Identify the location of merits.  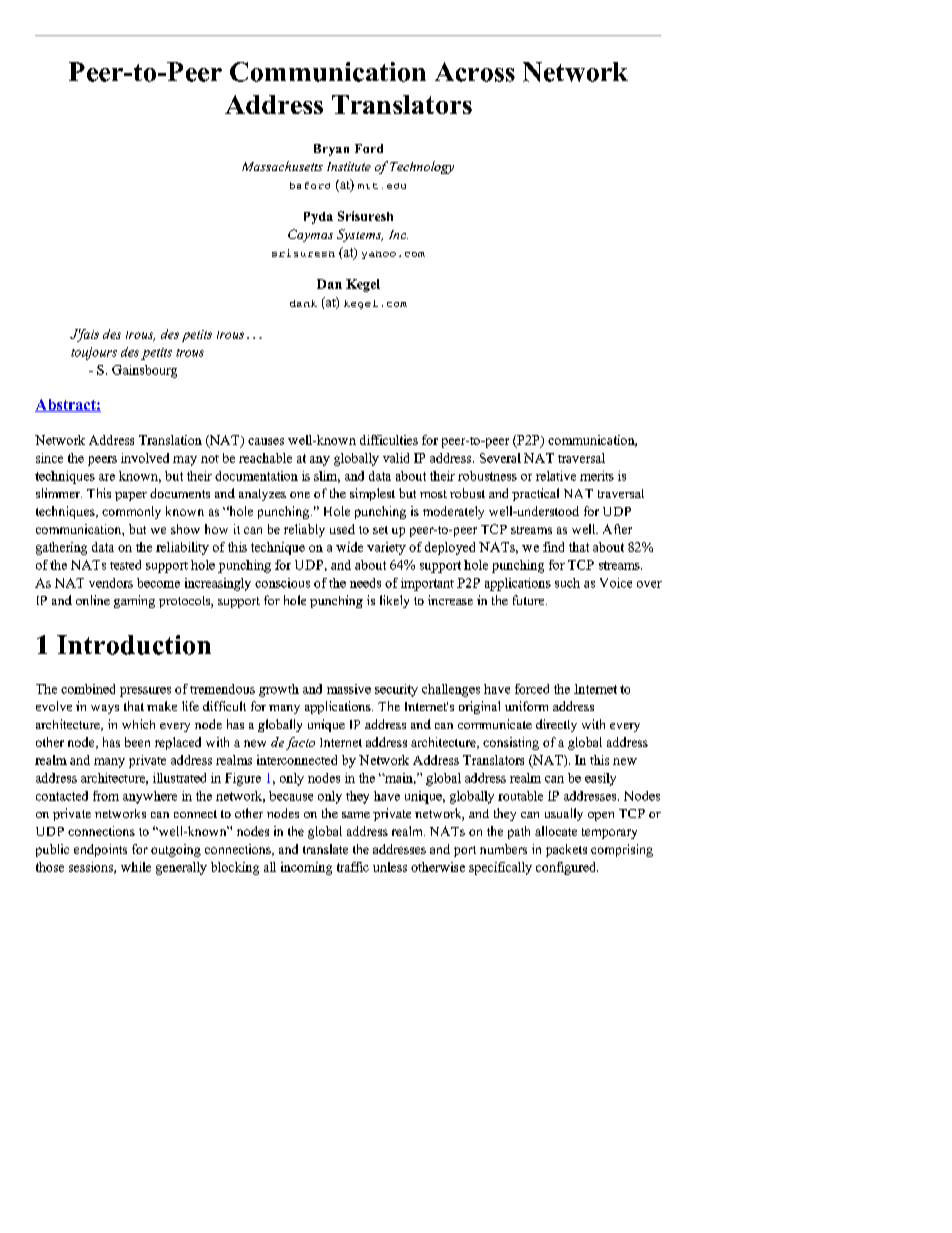
(597, 476).
